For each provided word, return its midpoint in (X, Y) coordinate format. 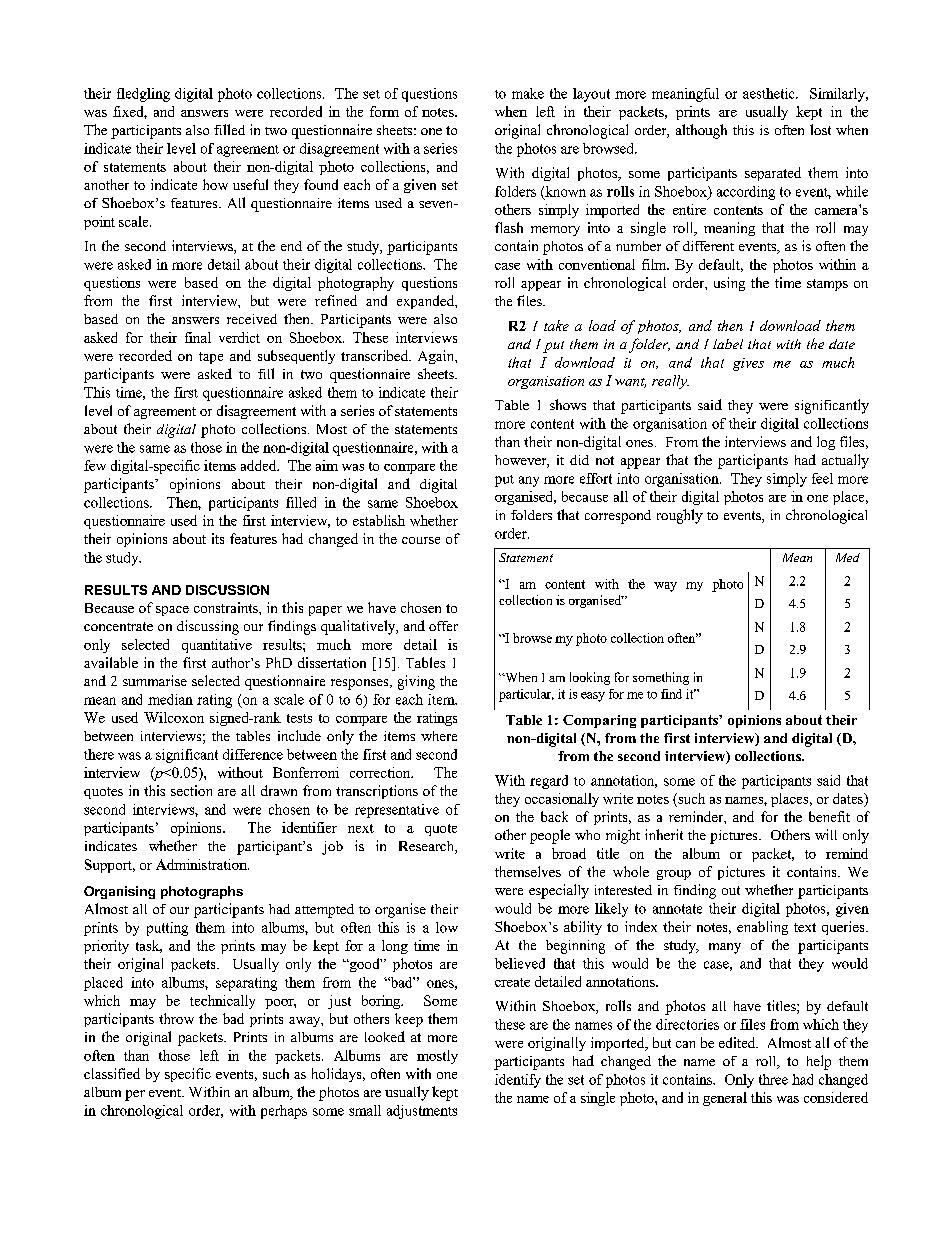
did (579, 460)
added (260, 465)
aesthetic (770, 93)
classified (112, 1073)
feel (822, 478)
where (439, 736)
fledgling (143, 95)
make (528, 93)
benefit (829, 816)
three (773, 1079)
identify (518, 1081)
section (191, 790)
